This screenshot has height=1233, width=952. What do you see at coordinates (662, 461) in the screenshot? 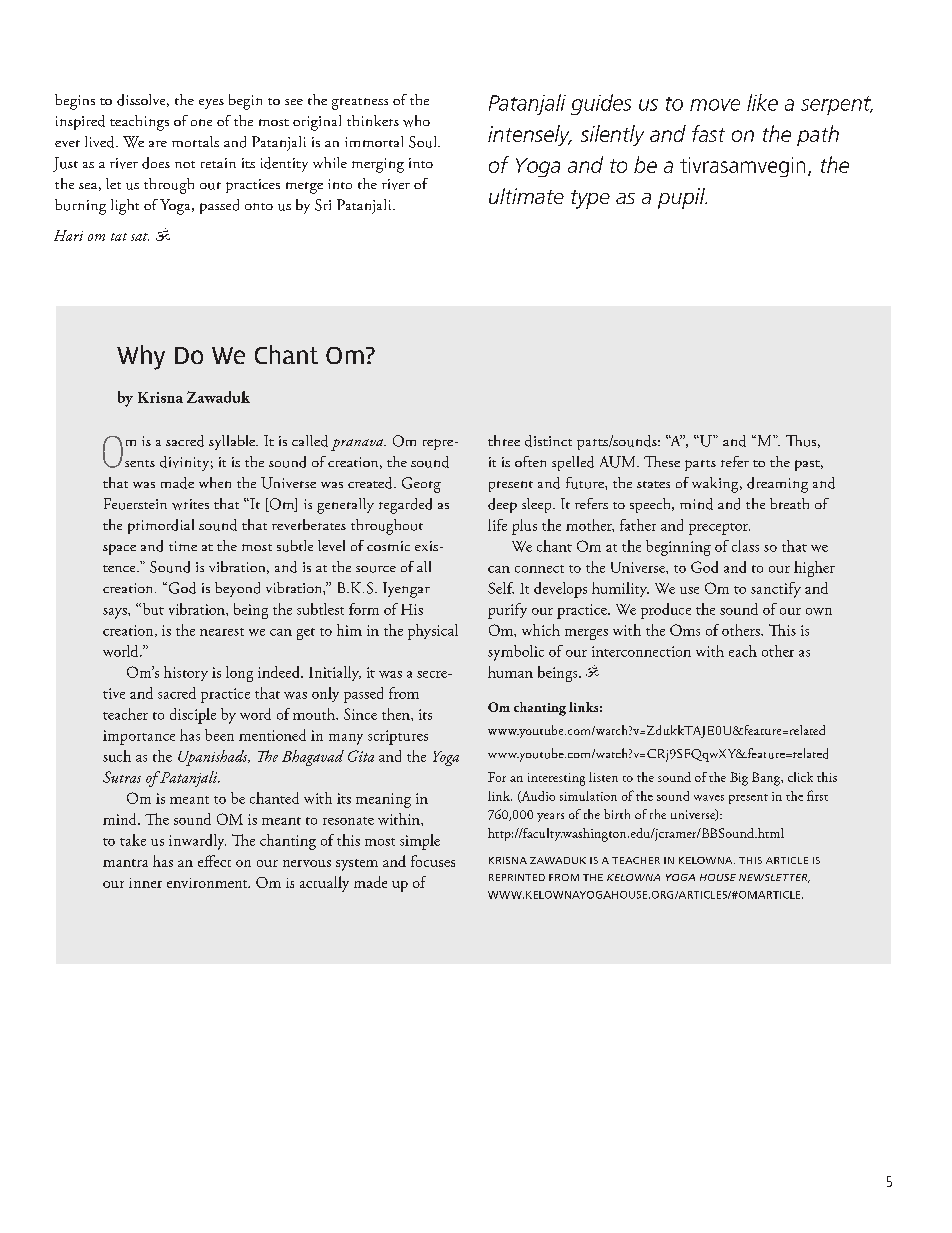
I see `These` at bounding box center [662, 461].
